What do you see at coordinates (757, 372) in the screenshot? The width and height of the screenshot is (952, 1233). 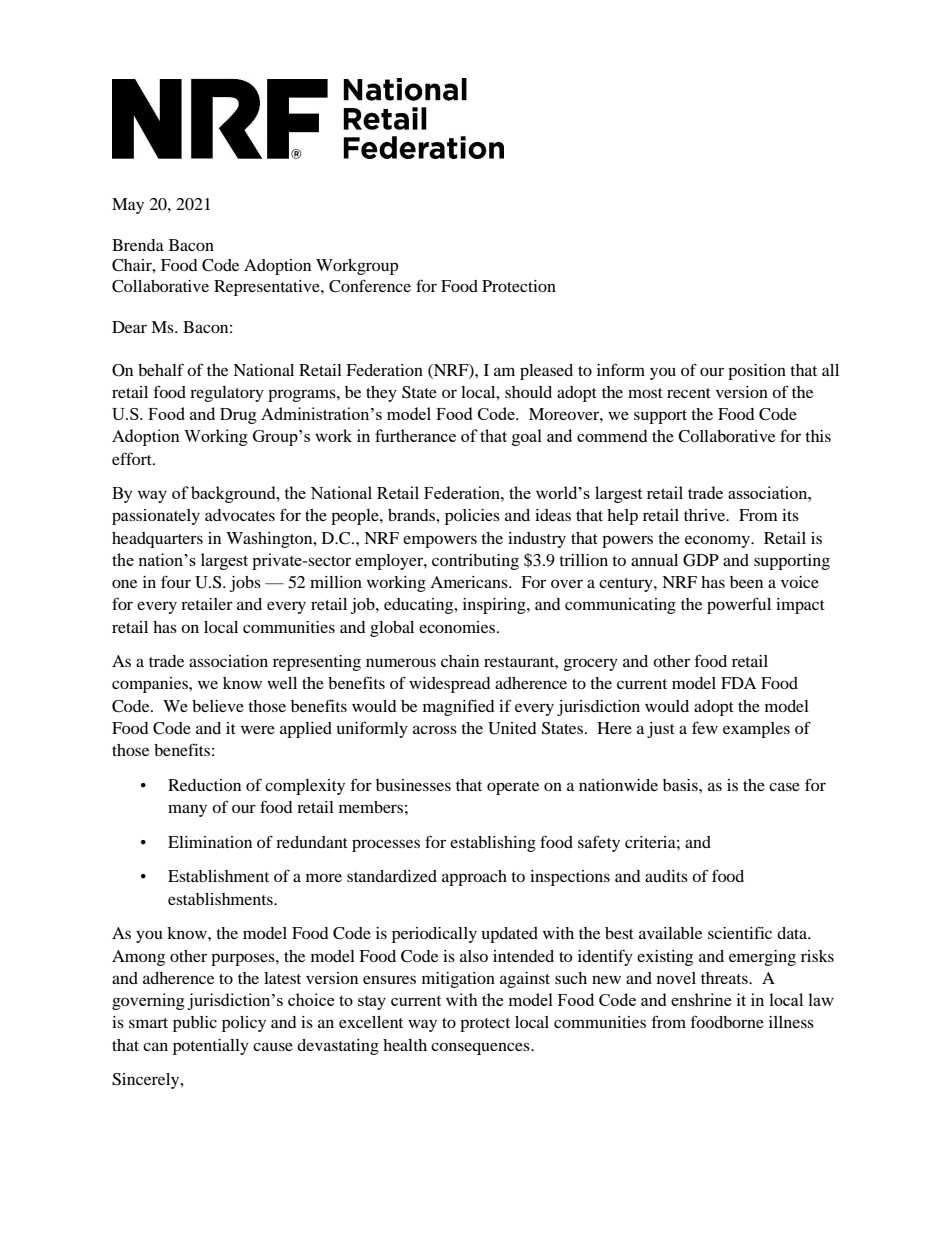 I see `position` at bounding box center [757, 372].
